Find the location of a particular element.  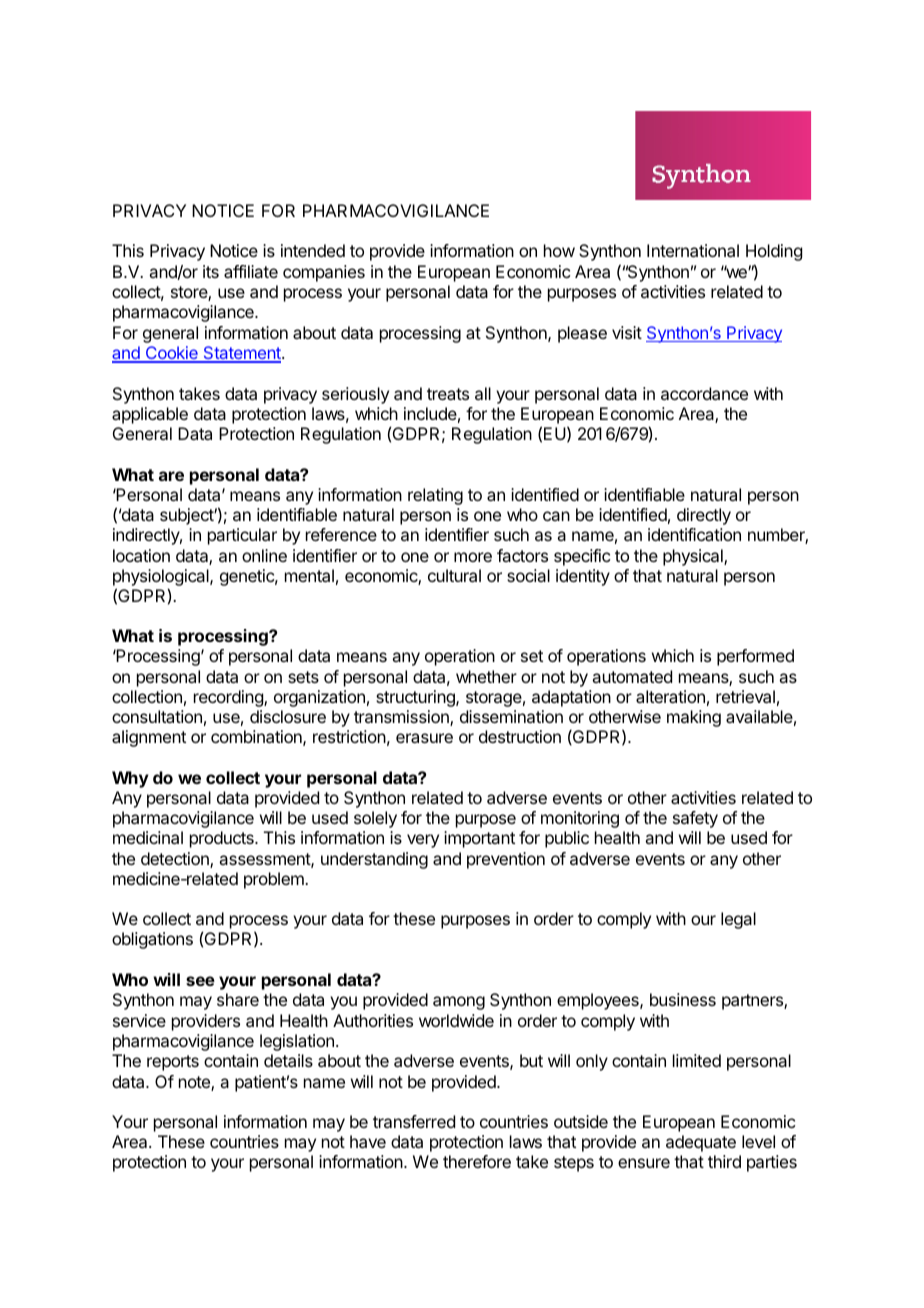

subject is located at coordinates (187, 516).
